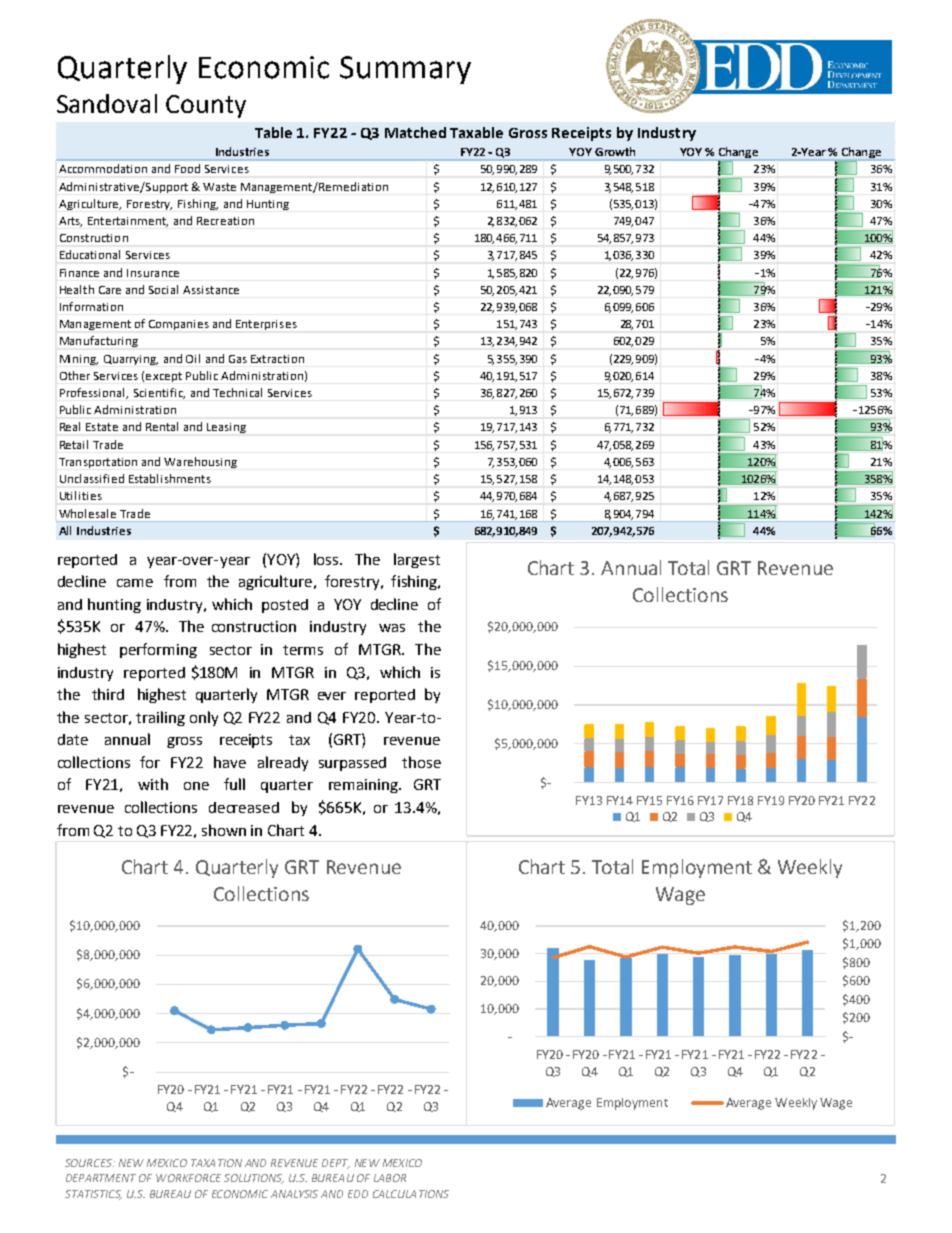 The height and width of the document is (1233, 952). Describe the element at coordinates (421, 762) in the document. I see `those` at that location.
